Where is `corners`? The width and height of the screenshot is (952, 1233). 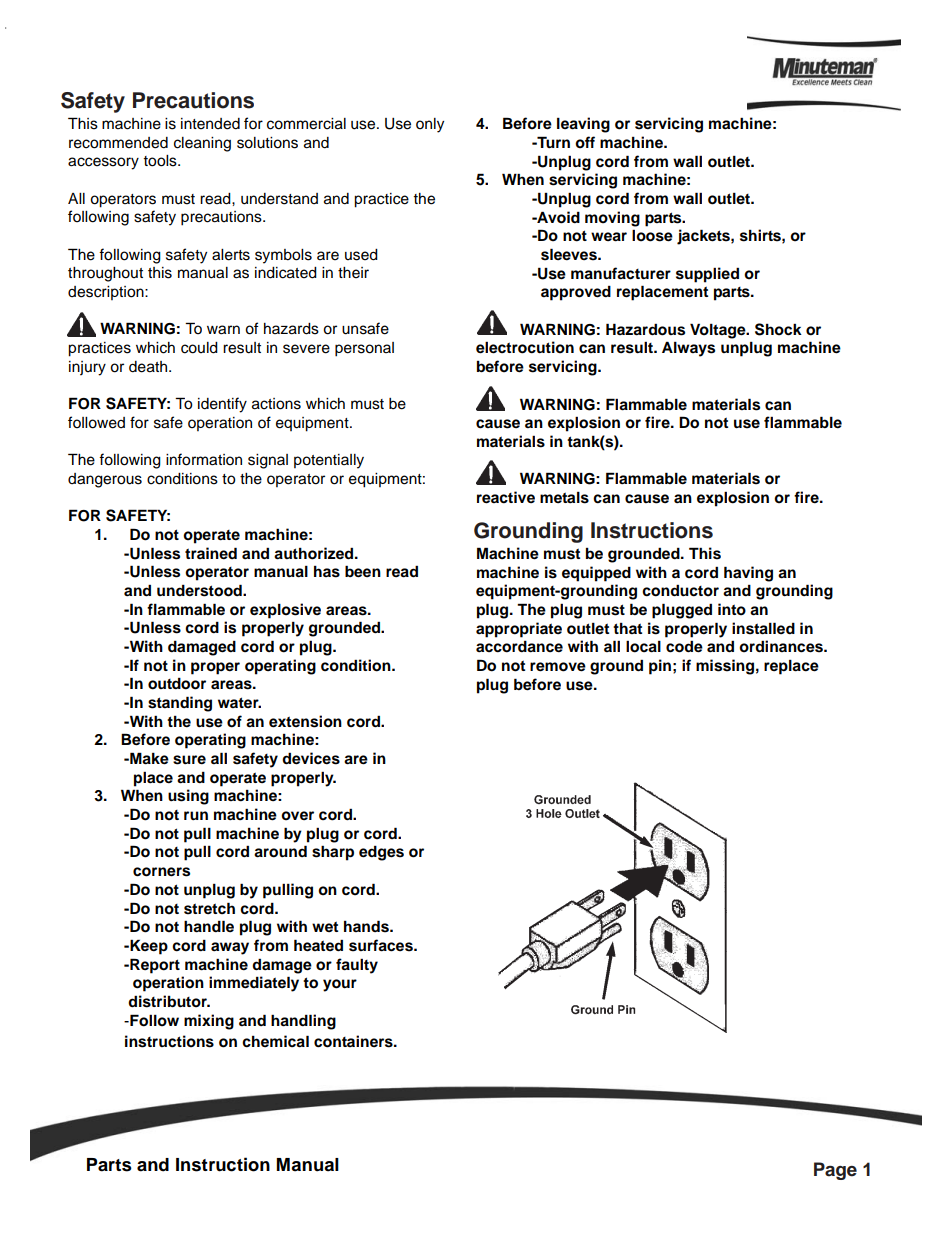 corners is located at coordinates (161, 872).
